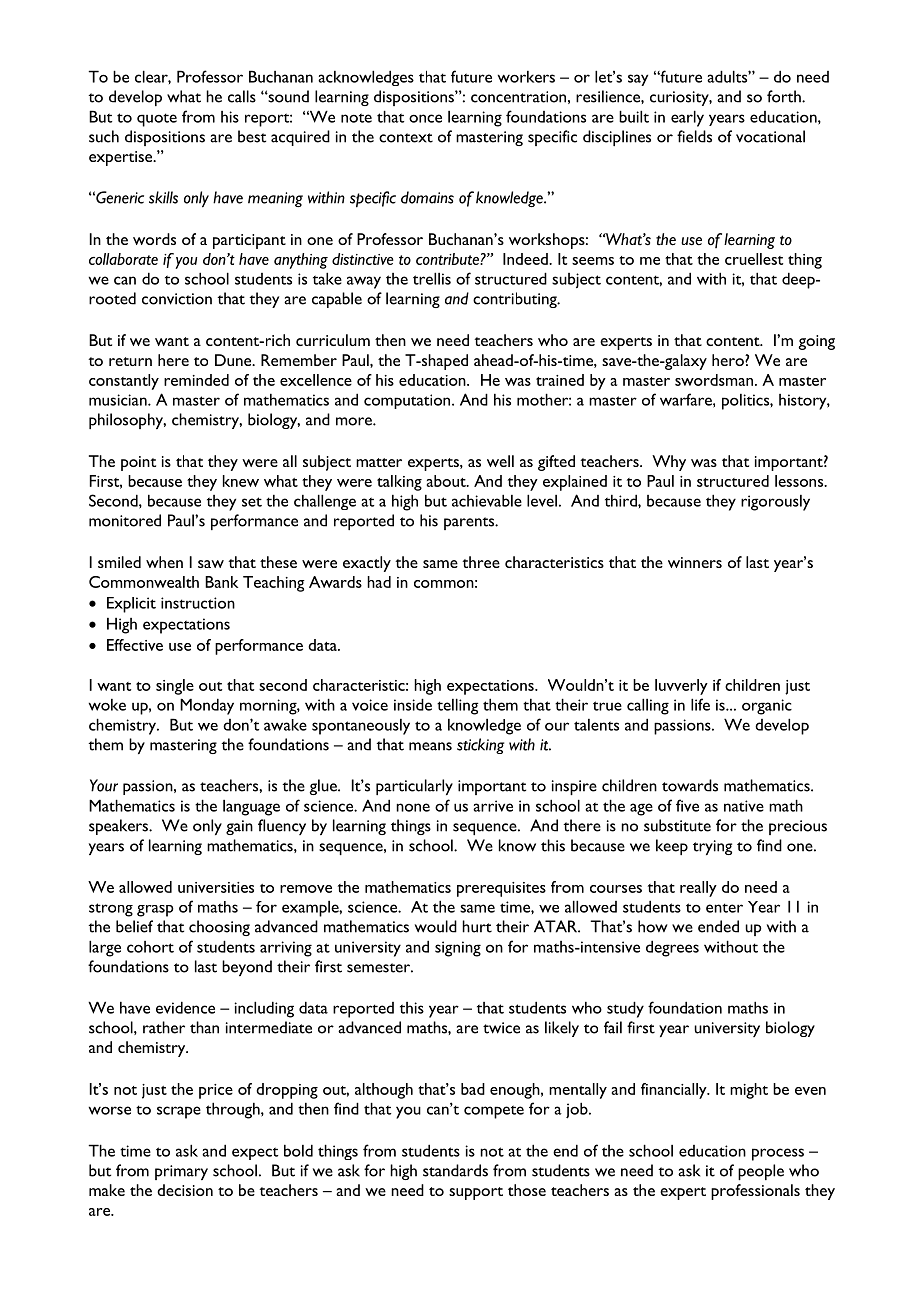  Describe the element at coordinates (687, 118) in the screenshot. I see `early` at that location.
